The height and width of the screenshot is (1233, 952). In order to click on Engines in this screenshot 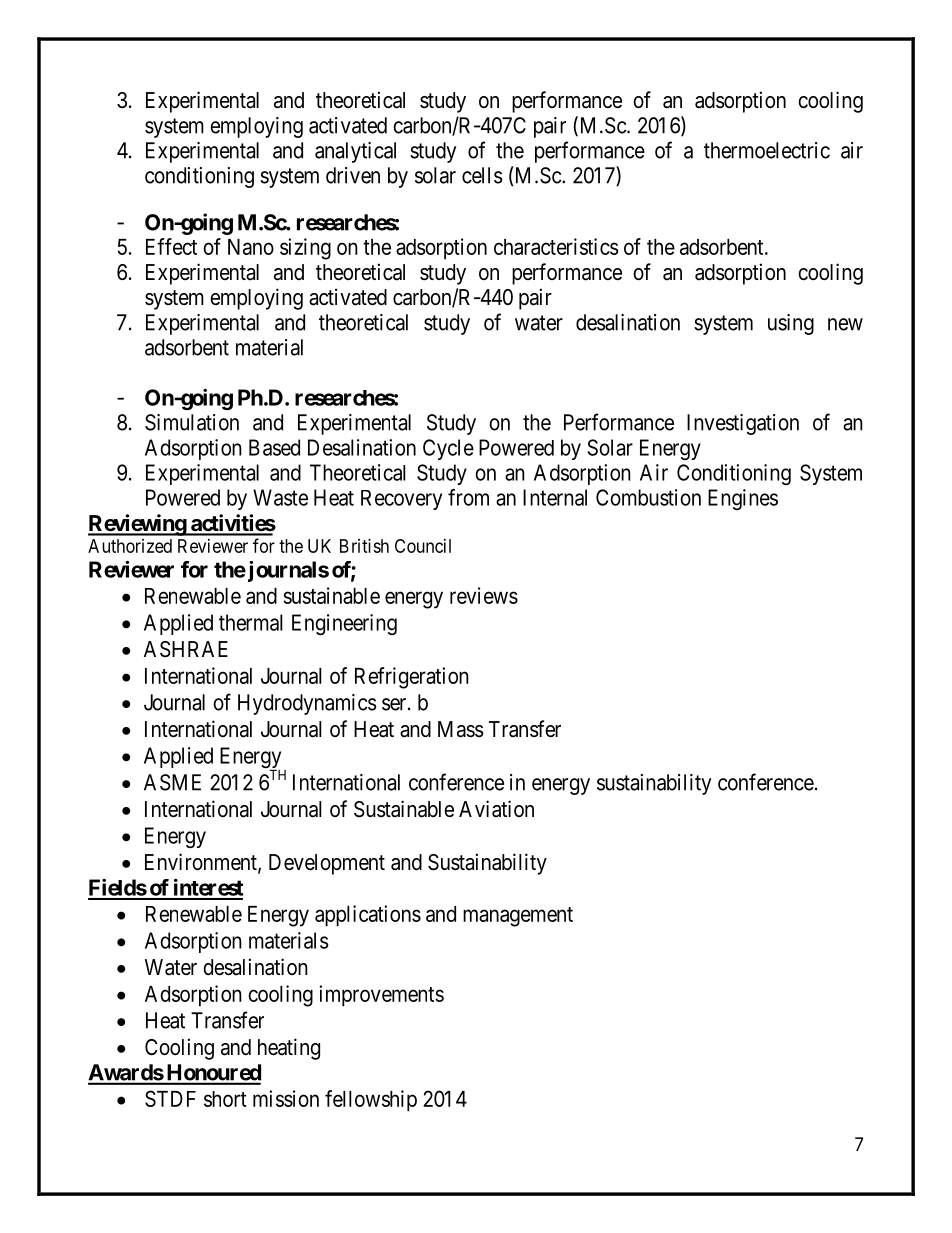, I will do `click(743, 499)`.
